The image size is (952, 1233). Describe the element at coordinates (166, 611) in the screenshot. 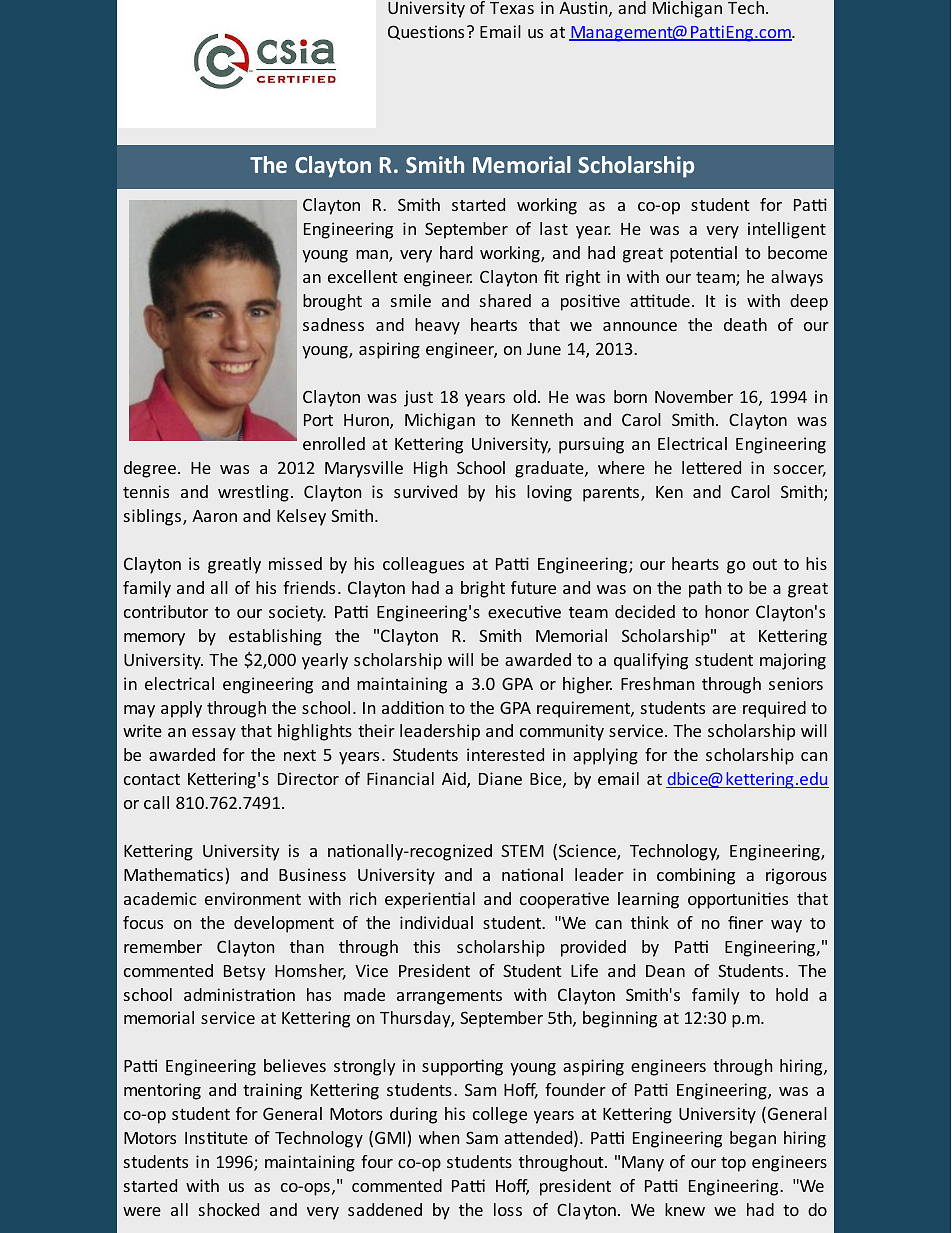

I see `contributor` at that location.
